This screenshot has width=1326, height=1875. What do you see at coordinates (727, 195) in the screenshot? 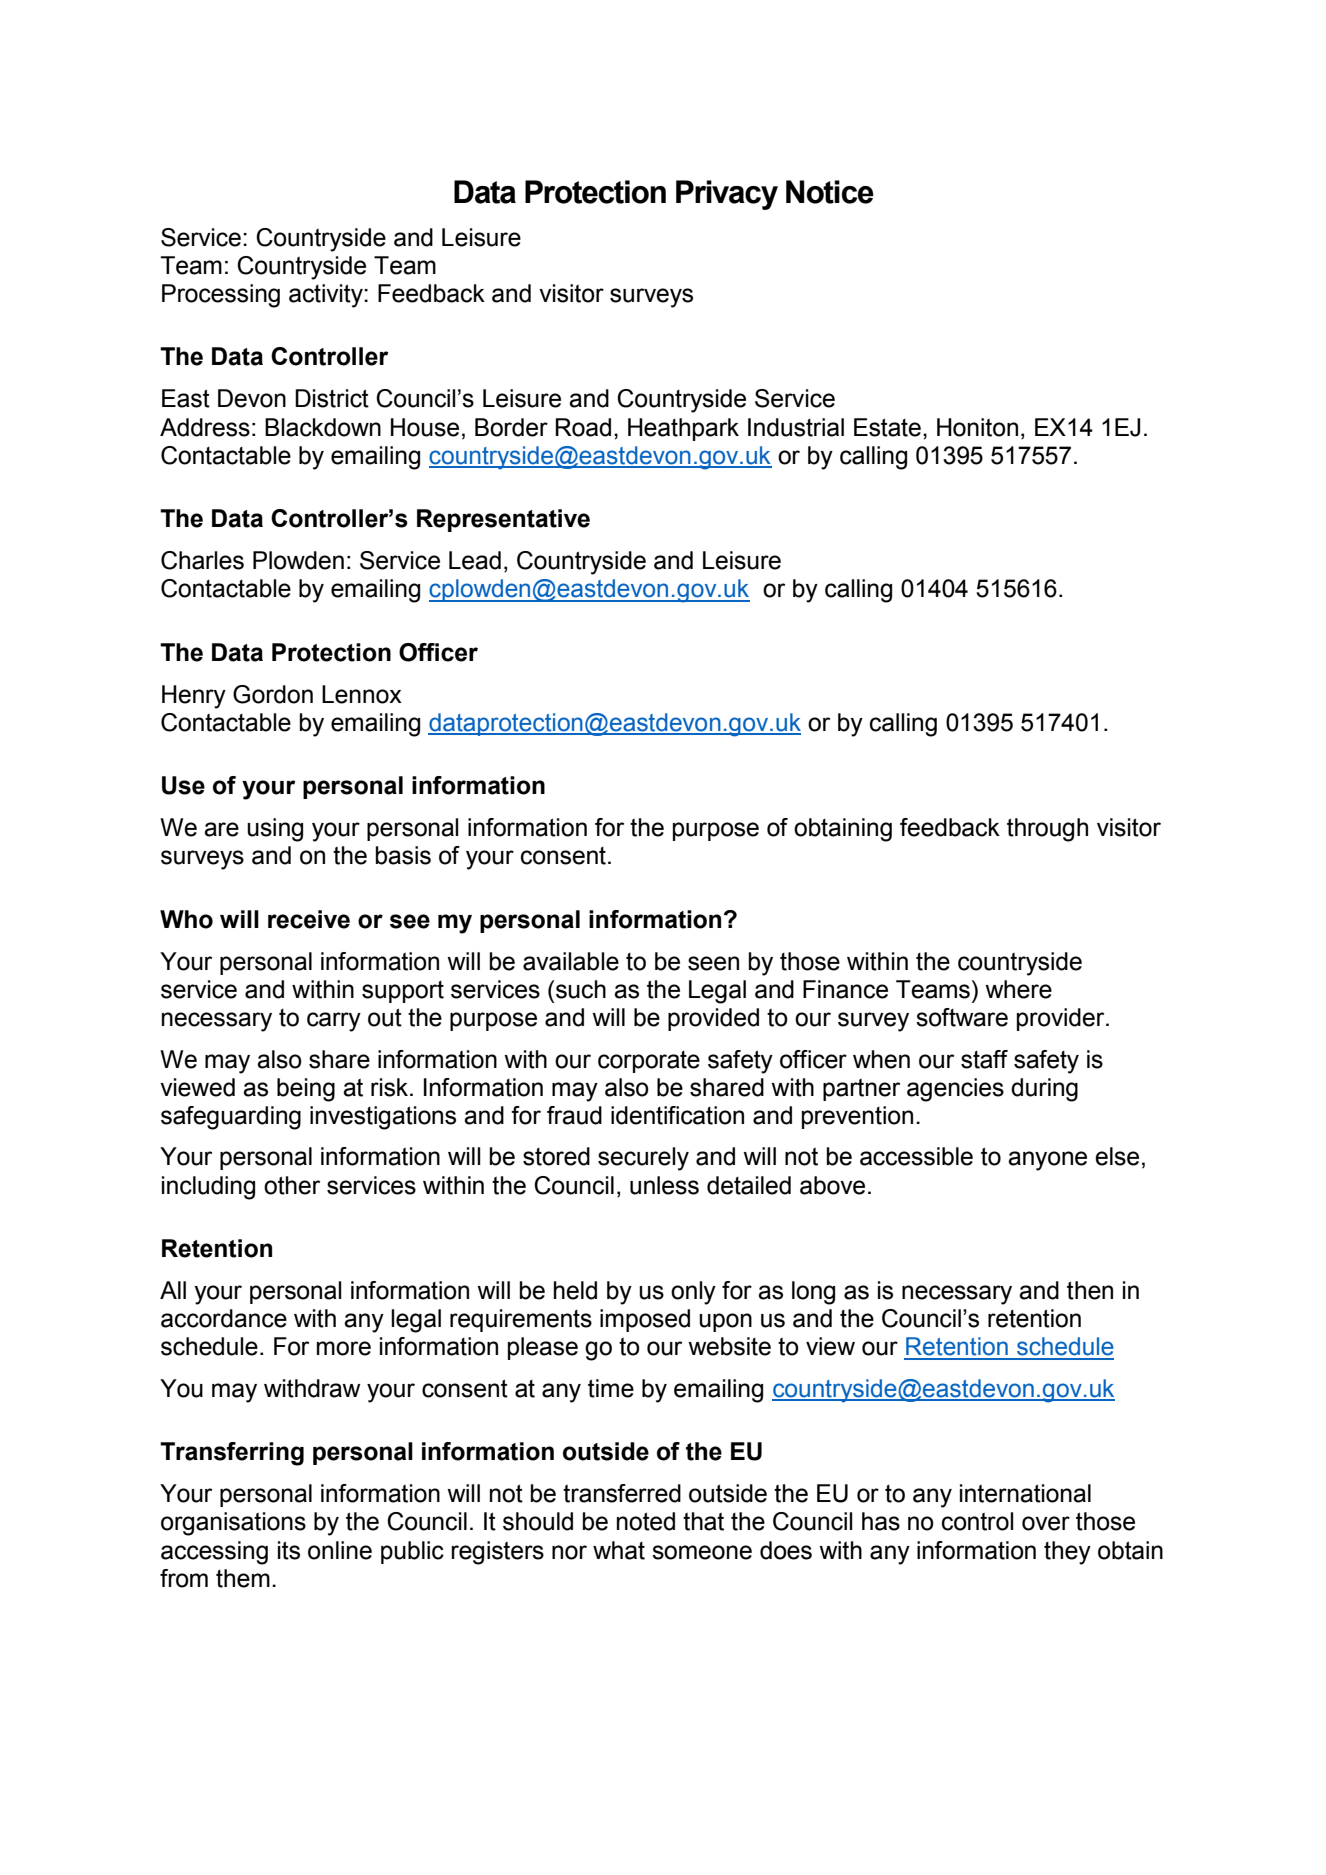
I see `Privacy` at bounding box center [727, 195].
